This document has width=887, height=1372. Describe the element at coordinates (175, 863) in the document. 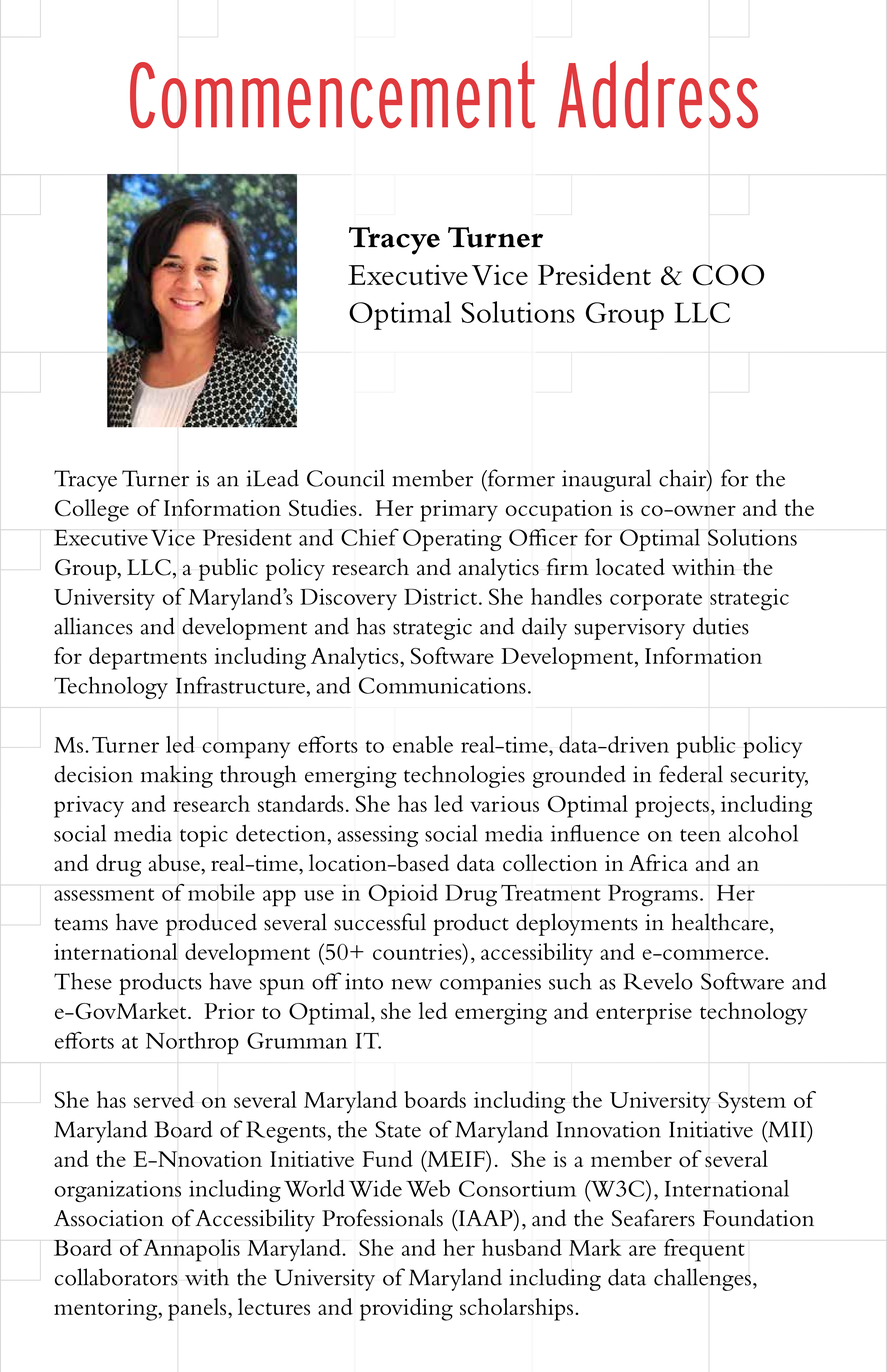

I see `abuse` at that location.
